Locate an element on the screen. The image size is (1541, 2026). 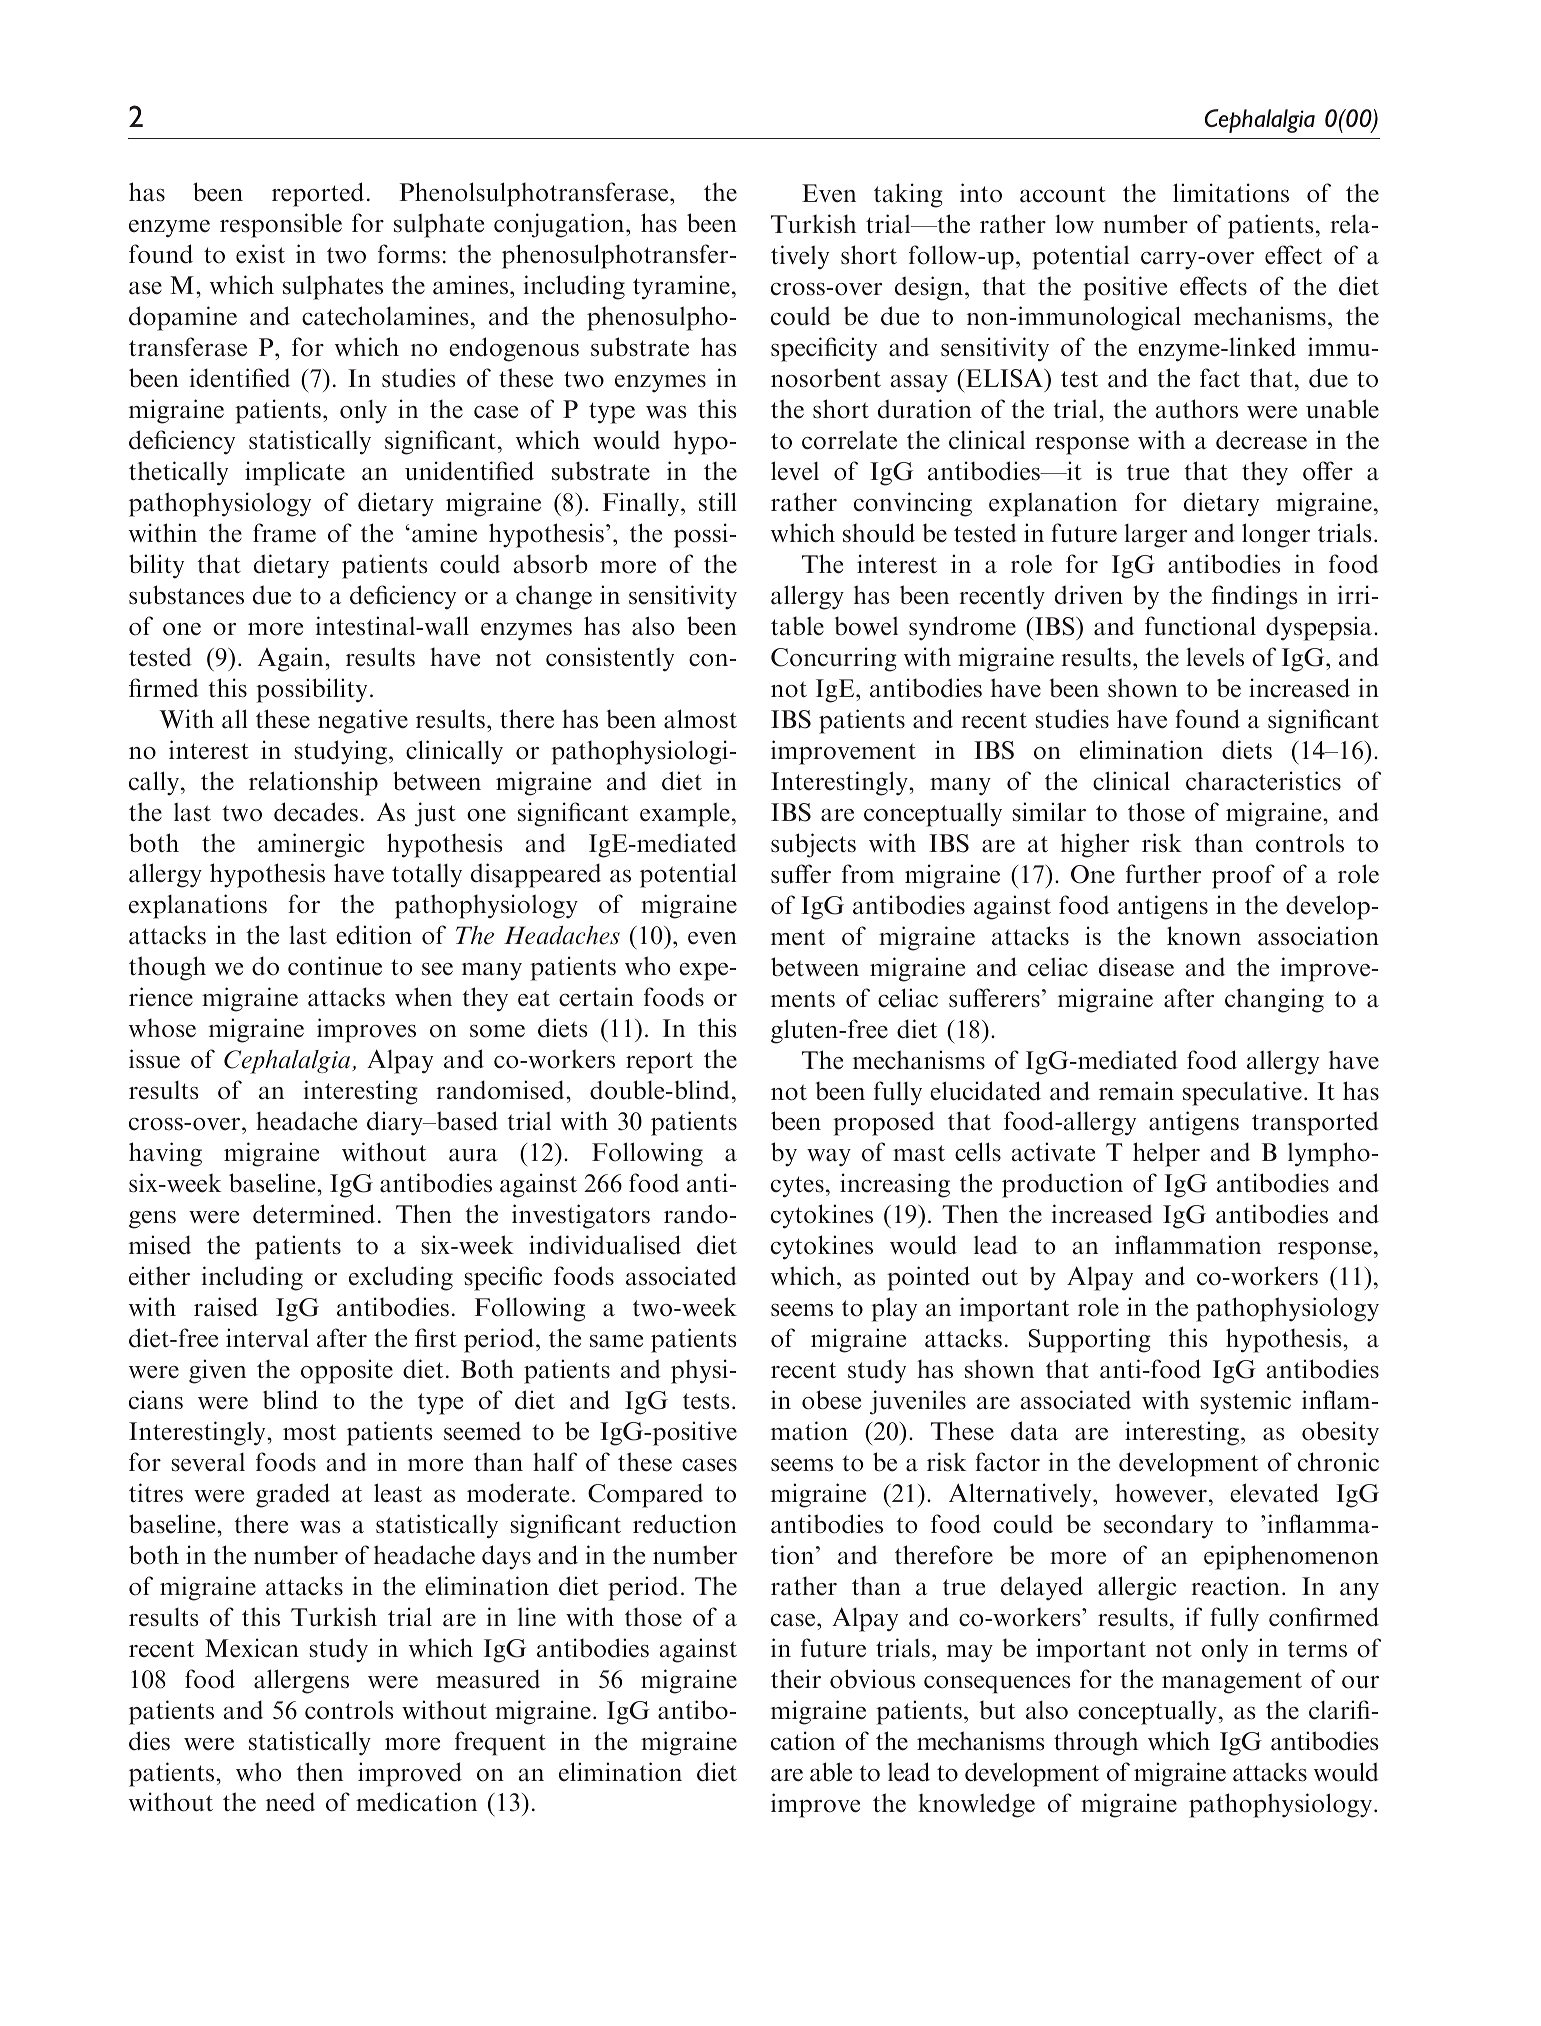
continue is located at coordinates (335, 966).
